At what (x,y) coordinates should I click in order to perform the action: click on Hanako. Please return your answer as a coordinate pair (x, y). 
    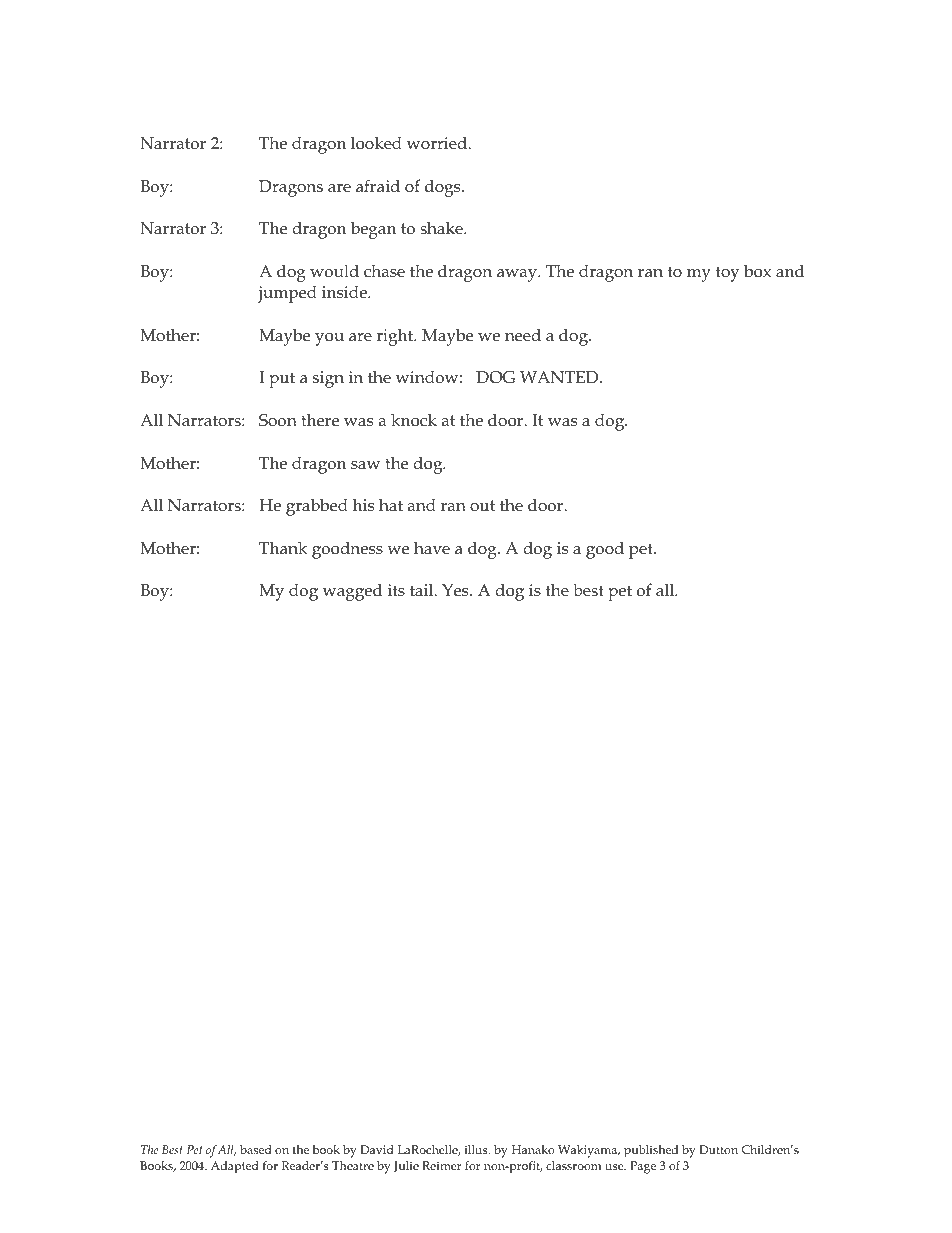
    Looking at the image, I should click on (533, 1149).
